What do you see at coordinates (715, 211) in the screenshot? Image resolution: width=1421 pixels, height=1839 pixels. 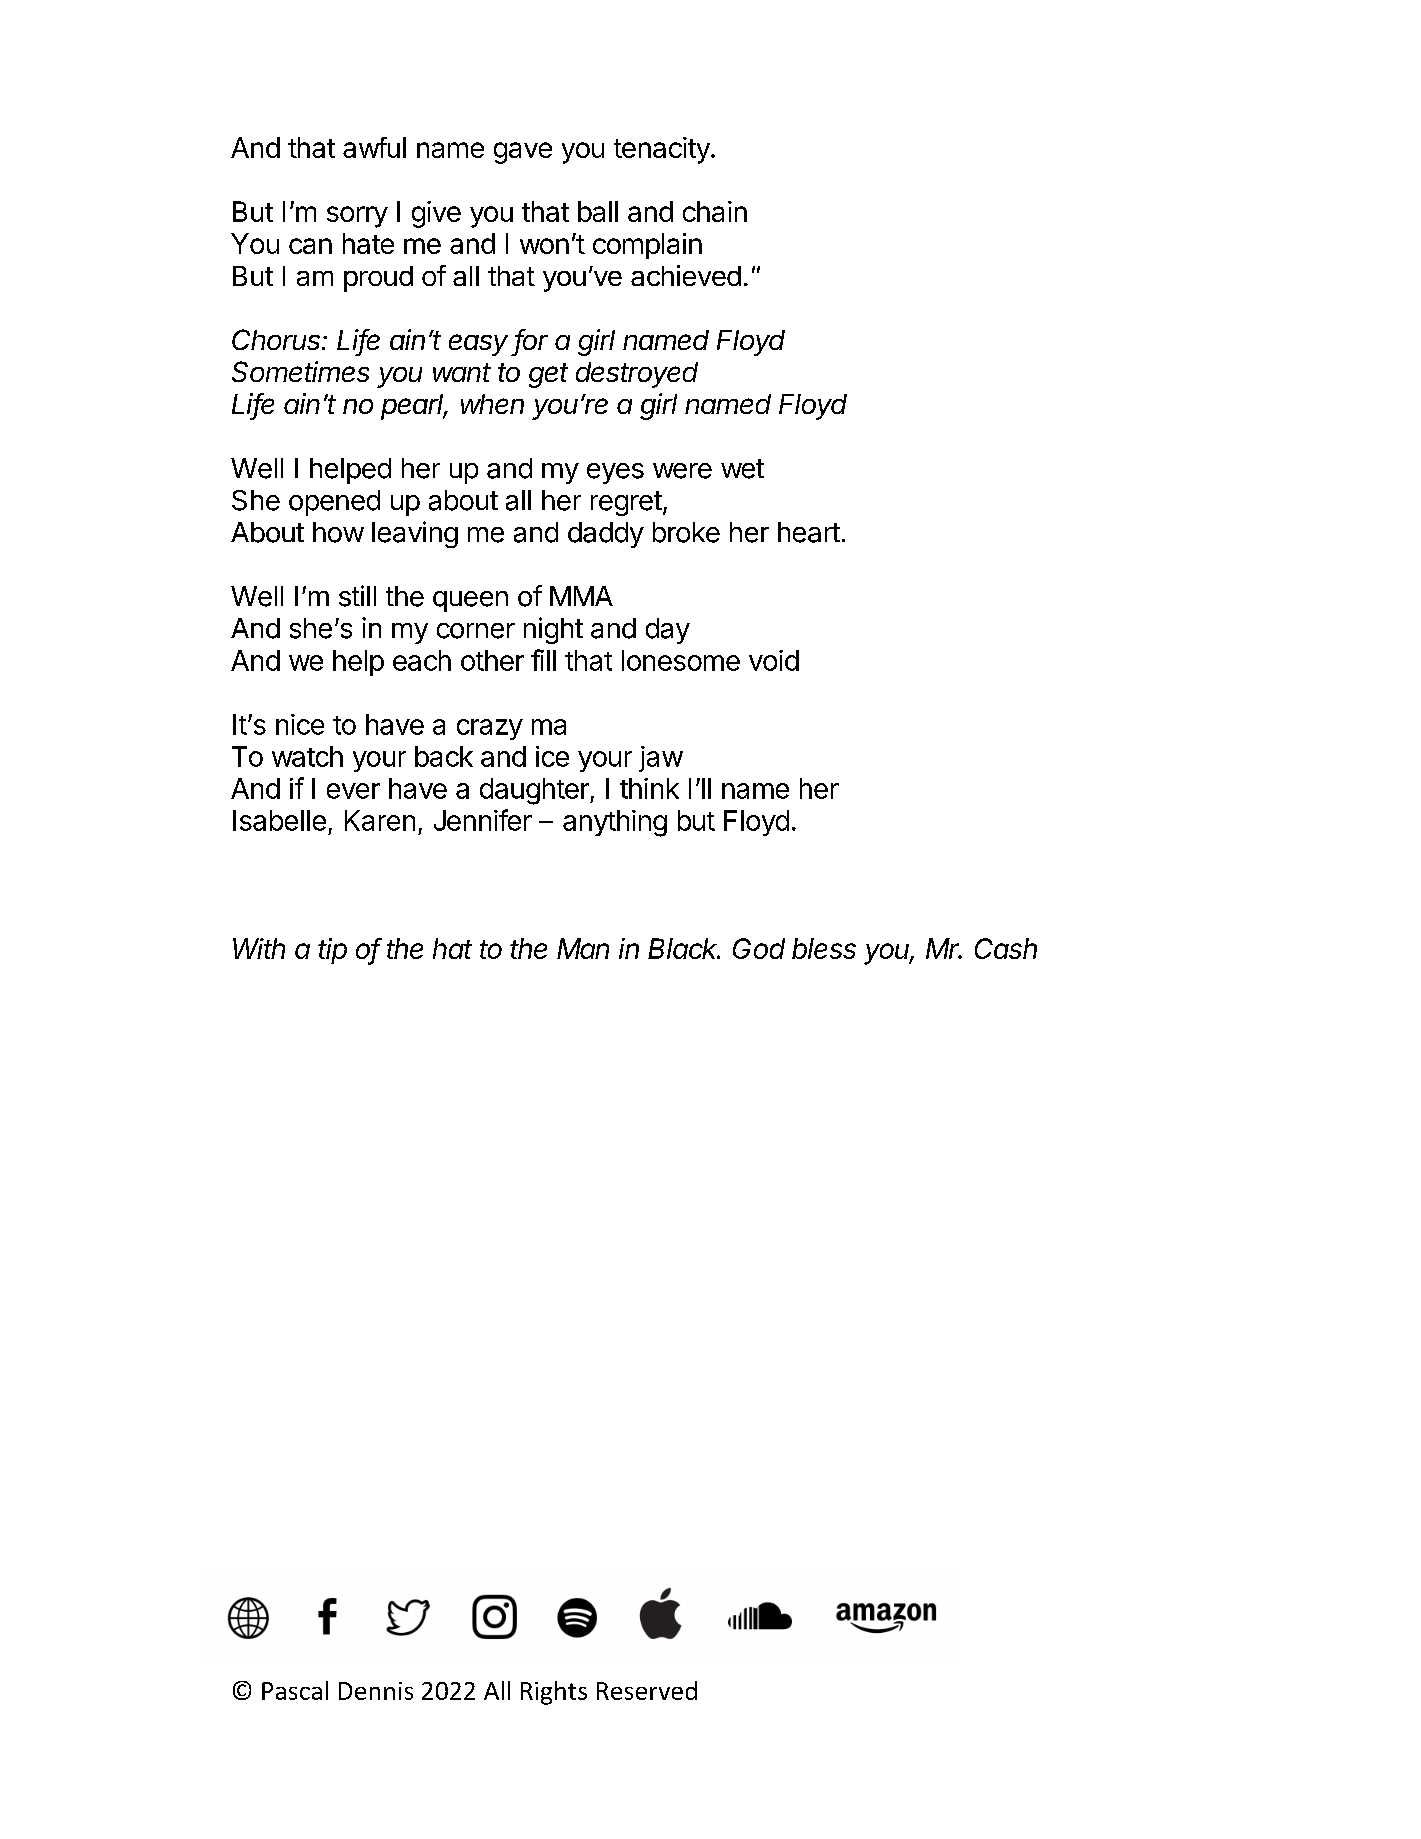 I see `chain` at bounding box center [715, 211].
